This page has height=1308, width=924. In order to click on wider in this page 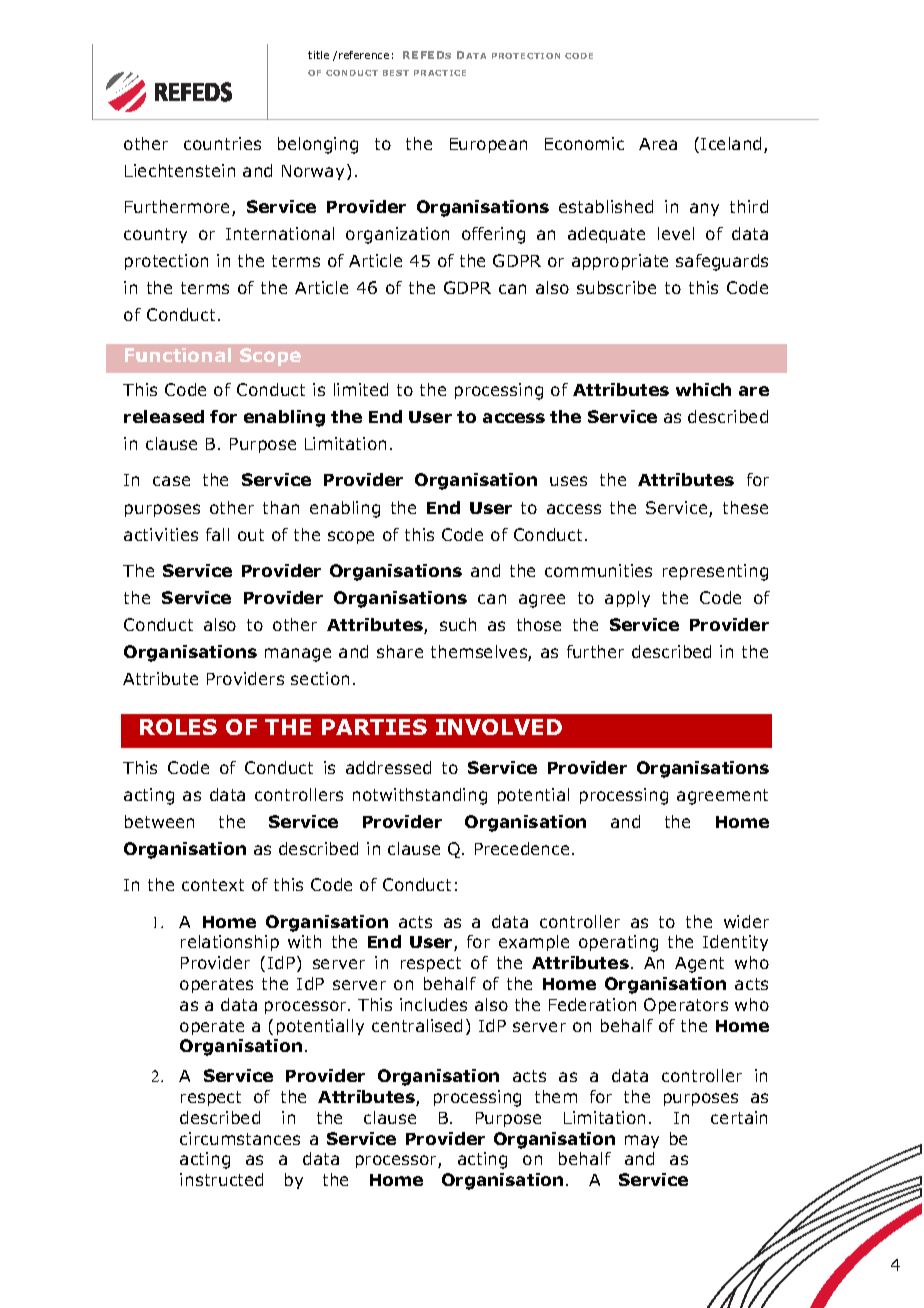, I will do `click(746, 921)`.
